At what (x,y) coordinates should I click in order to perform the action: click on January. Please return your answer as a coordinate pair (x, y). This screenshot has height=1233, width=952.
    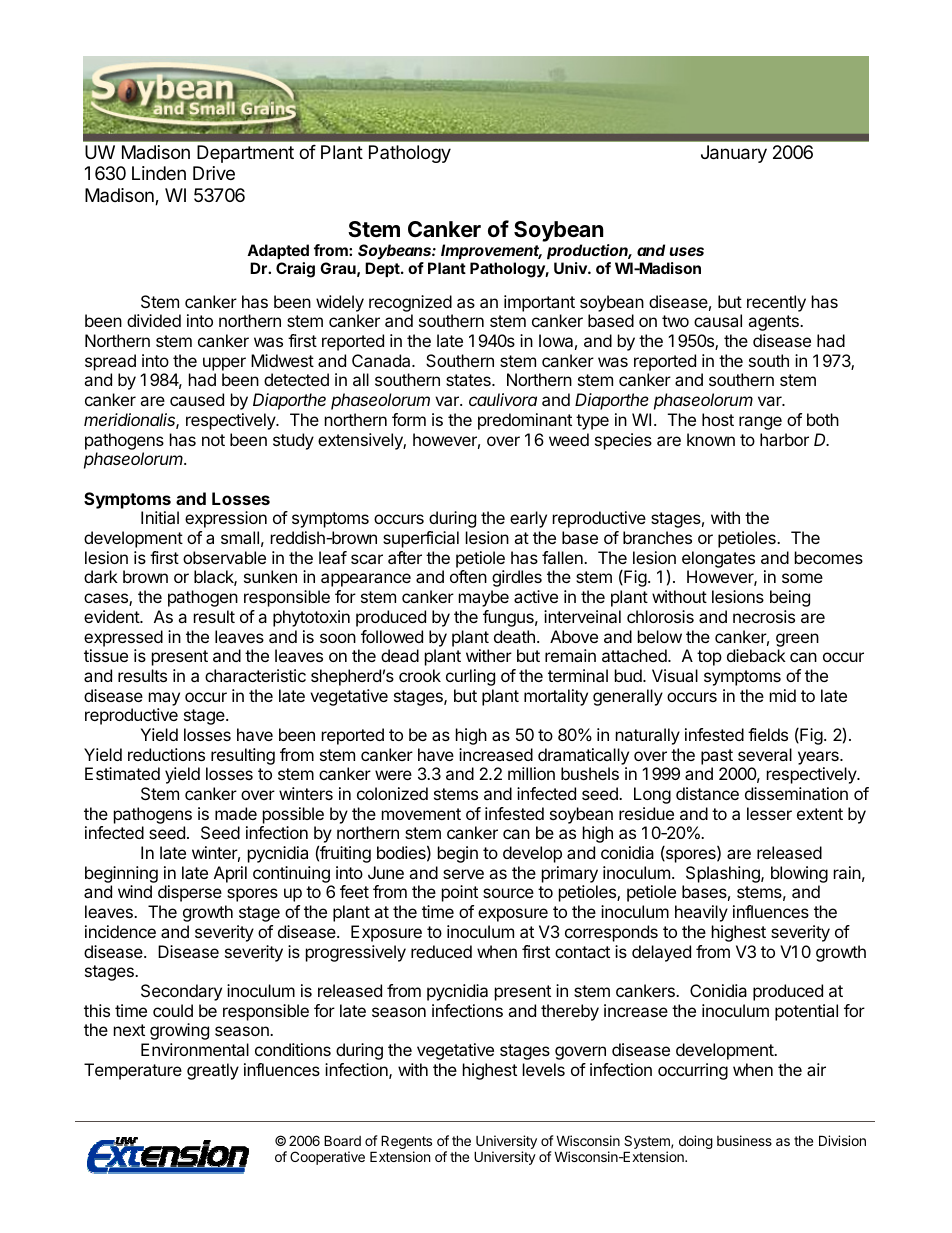
    Looking at the image, I should click on (734, 154).
